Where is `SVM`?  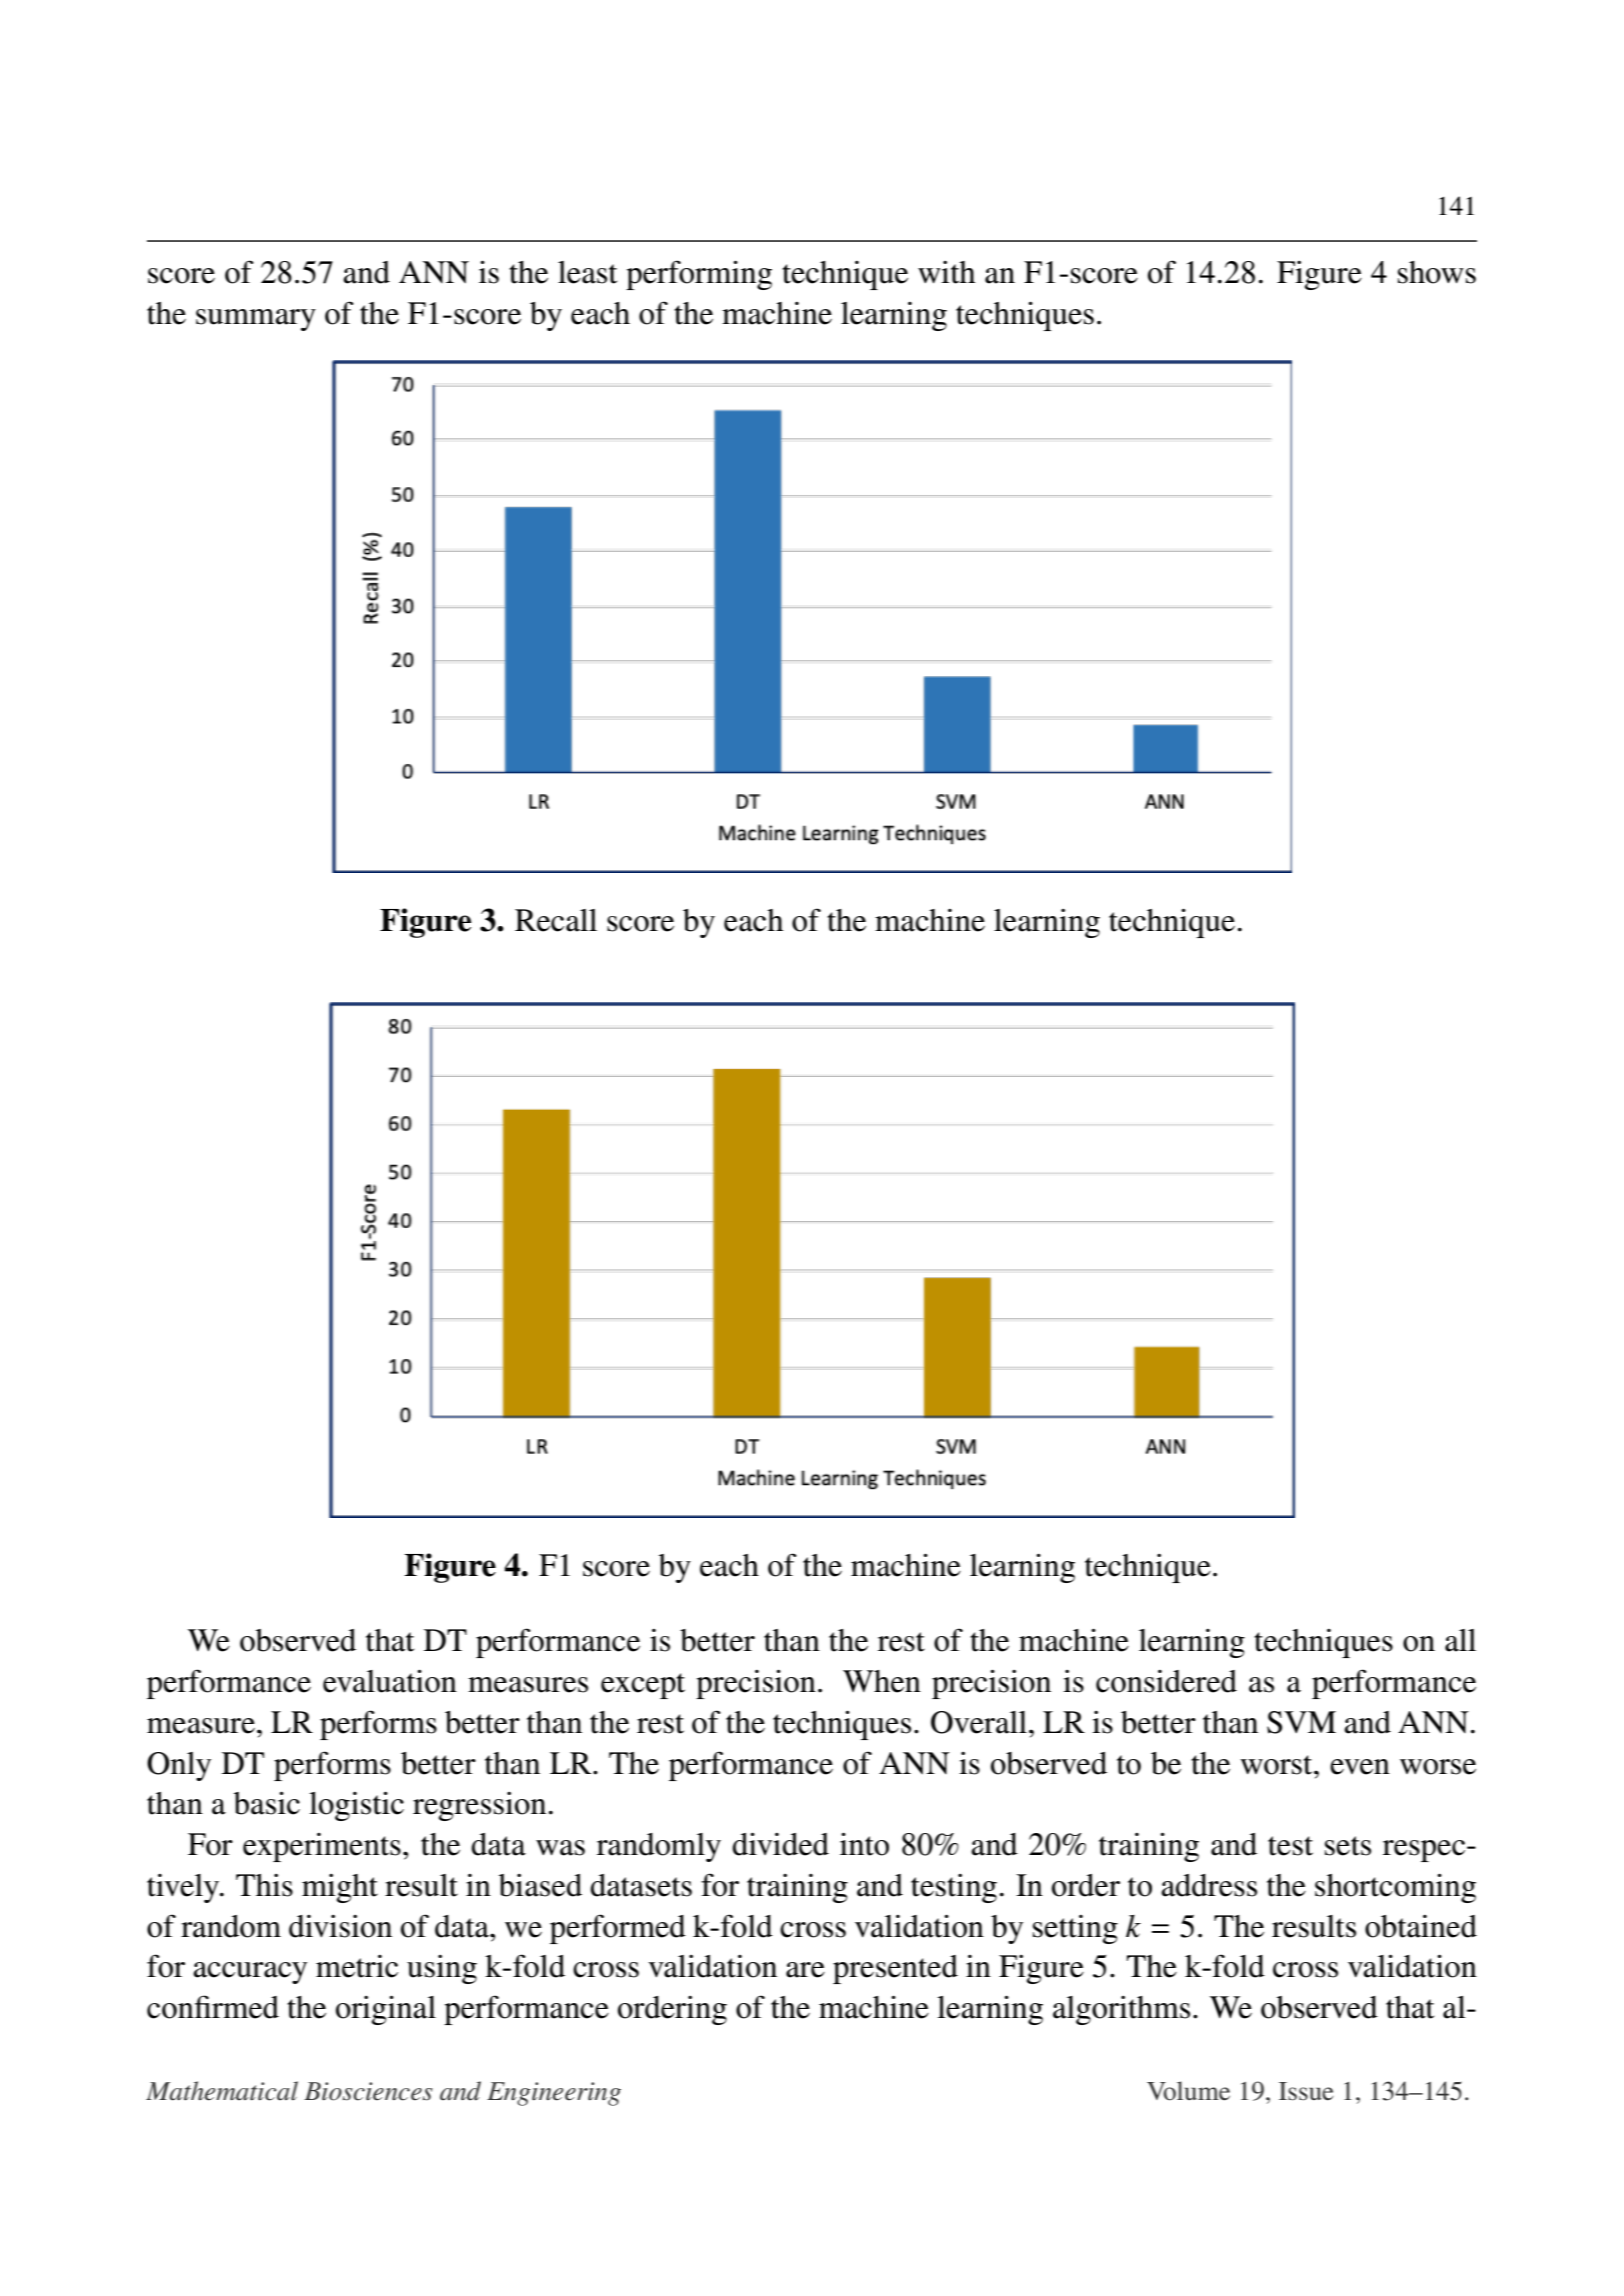
SVM is located at coordinates (1301, 1722).
